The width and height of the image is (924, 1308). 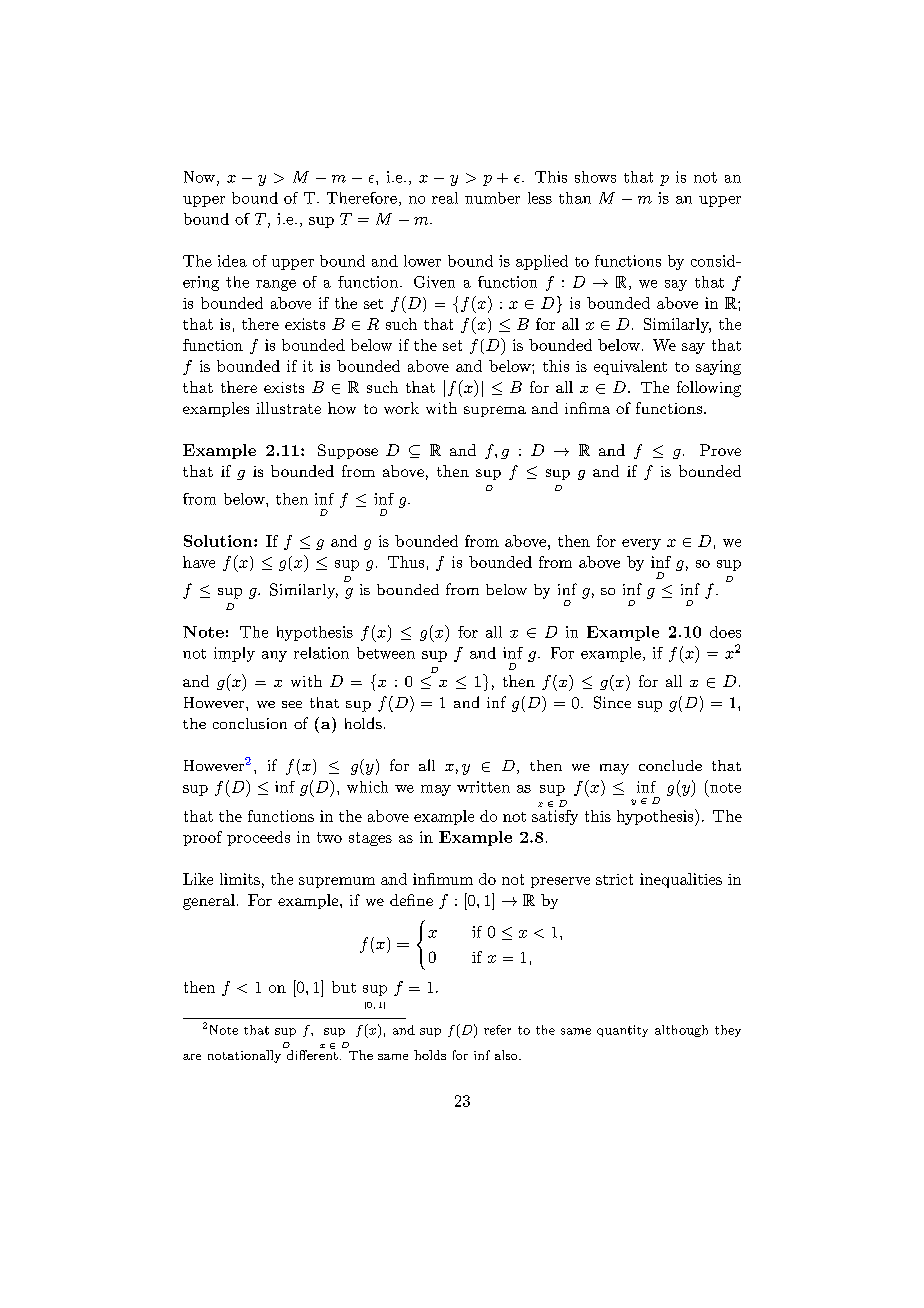 What do you see at coordinates (720, 450) in the image?
I see `Prove` at bounding box center [720, 450].
